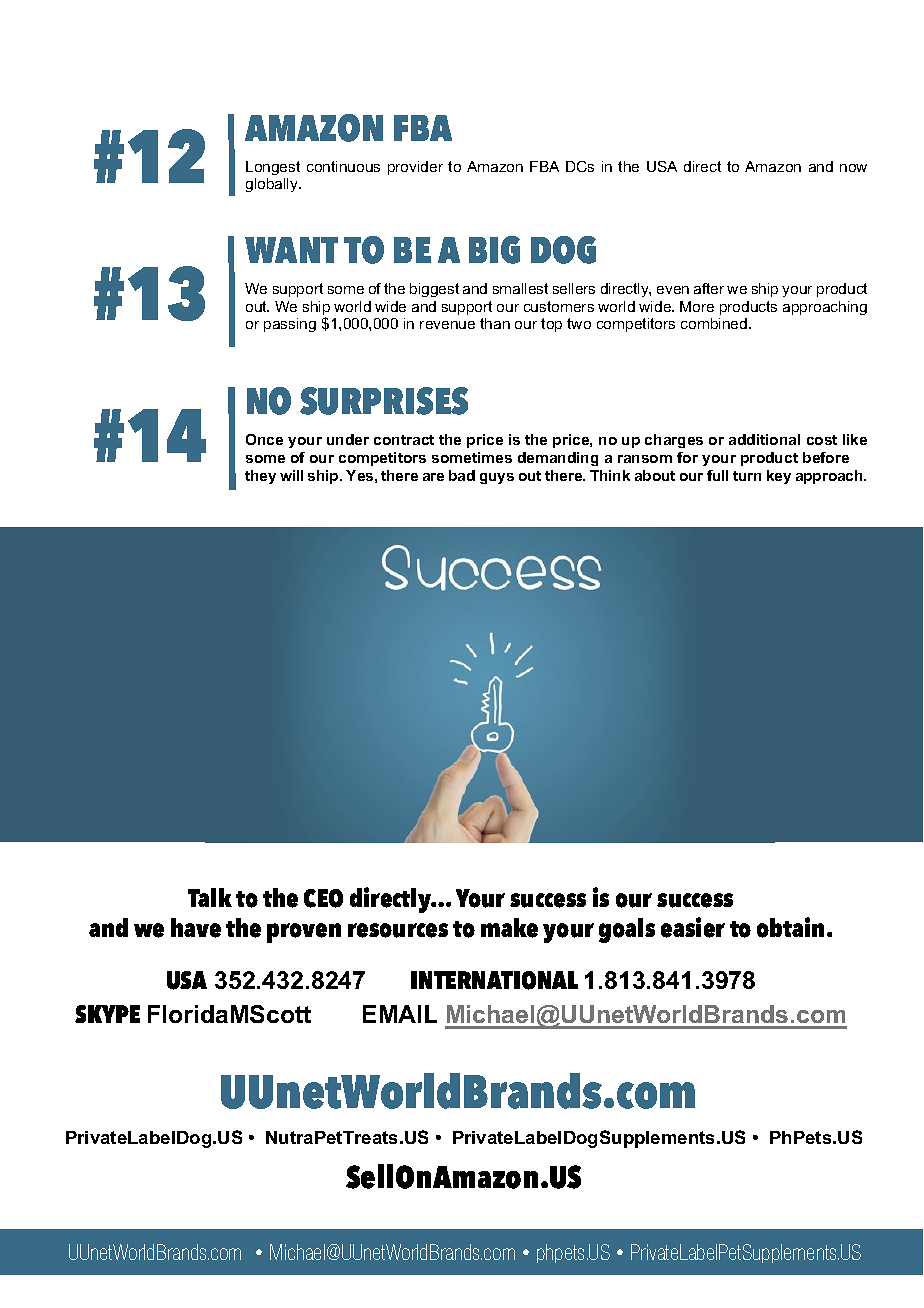  I want to click on INTERNATIONAL, so click(494, 980).
